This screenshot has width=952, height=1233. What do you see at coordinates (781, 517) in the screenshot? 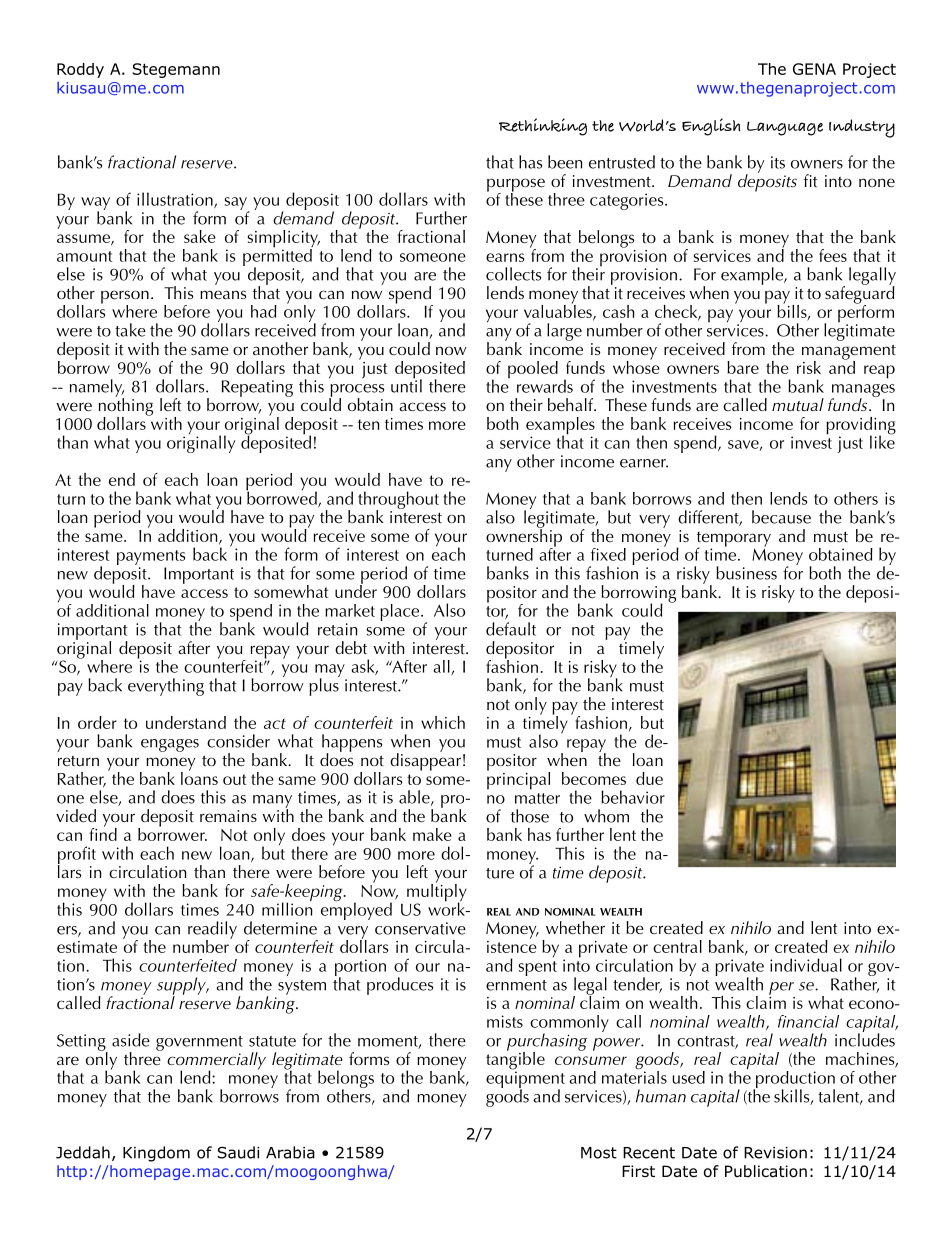
I see `because` at bounding box center [781, 517].
